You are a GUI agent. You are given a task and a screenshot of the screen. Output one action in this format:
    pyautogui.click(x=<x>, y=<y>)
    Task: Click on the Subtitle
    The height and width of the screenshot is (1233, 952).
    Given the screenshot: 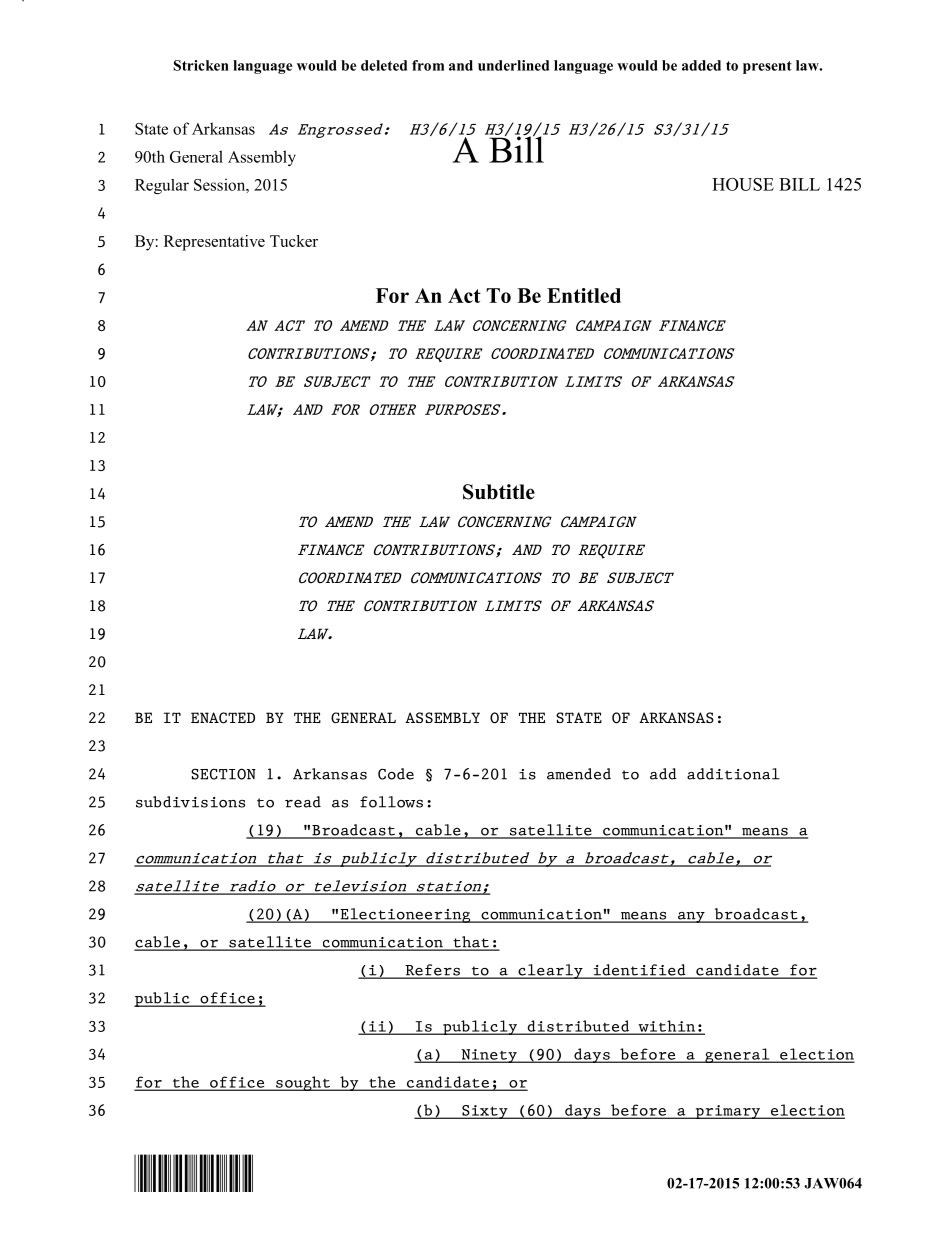 What is the action you would take?
    pyautogui.click(x=499, y=492)
